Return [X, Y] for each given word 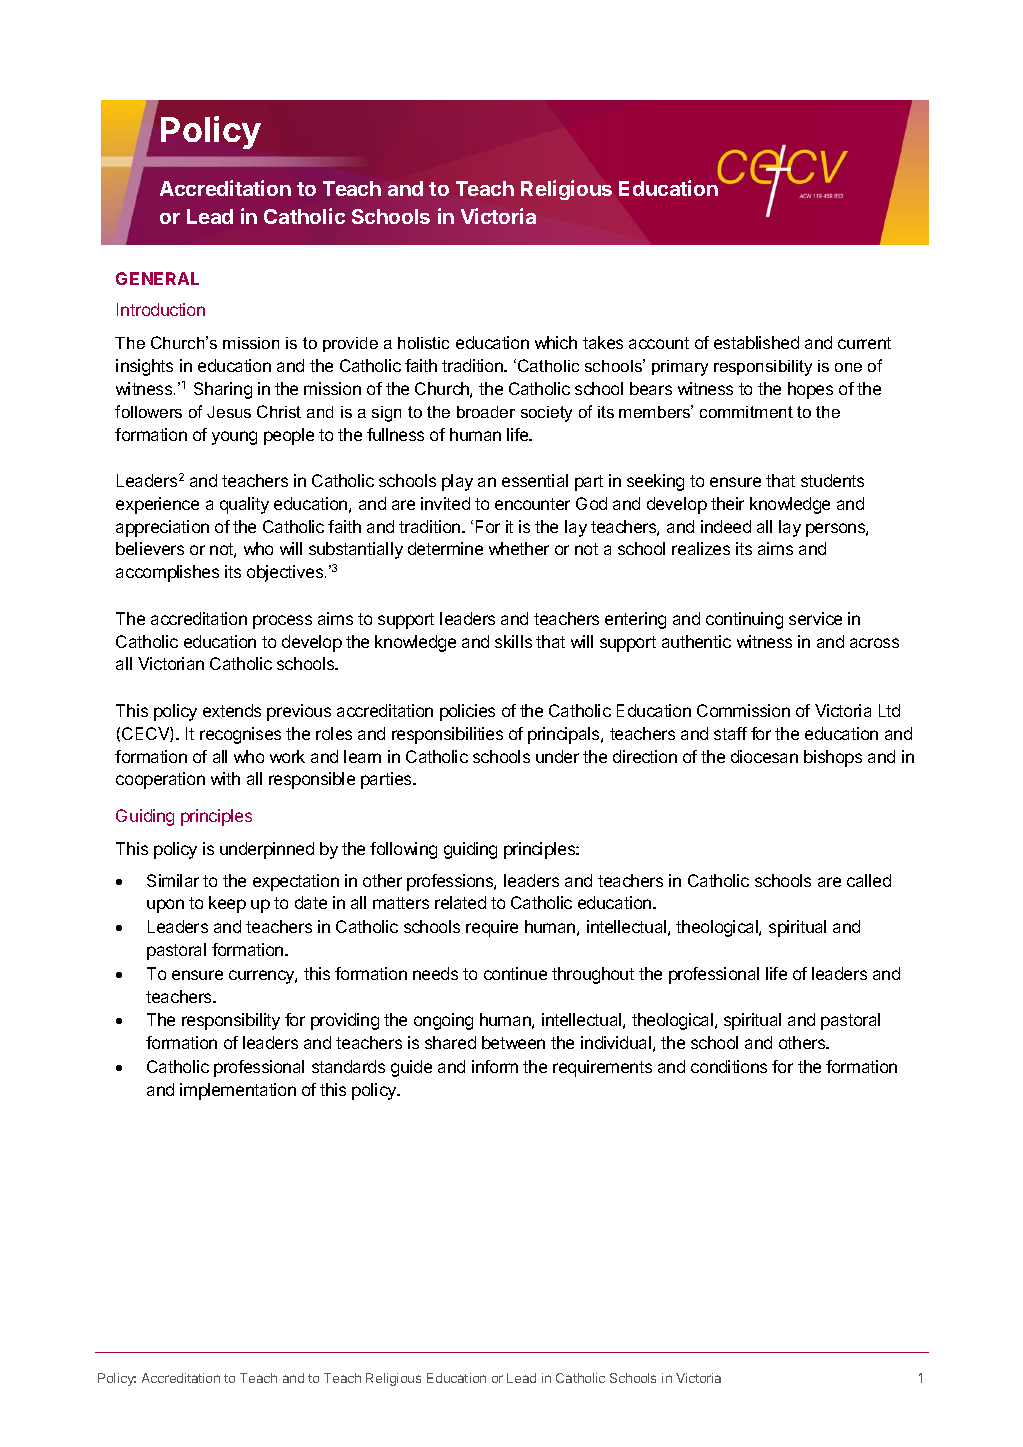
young [234, 438]
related [460, 902]
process [282, 622]
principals [565, 735]
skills [513, 641]
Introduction [161, 309]
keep [227, 904]
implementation [238, 1091]
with [225, 778]
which [556, 342]
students [832, 480]
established [756, 342]
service [815, 618]
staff [730, 733]
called [869, 880]
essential [535, 480]
